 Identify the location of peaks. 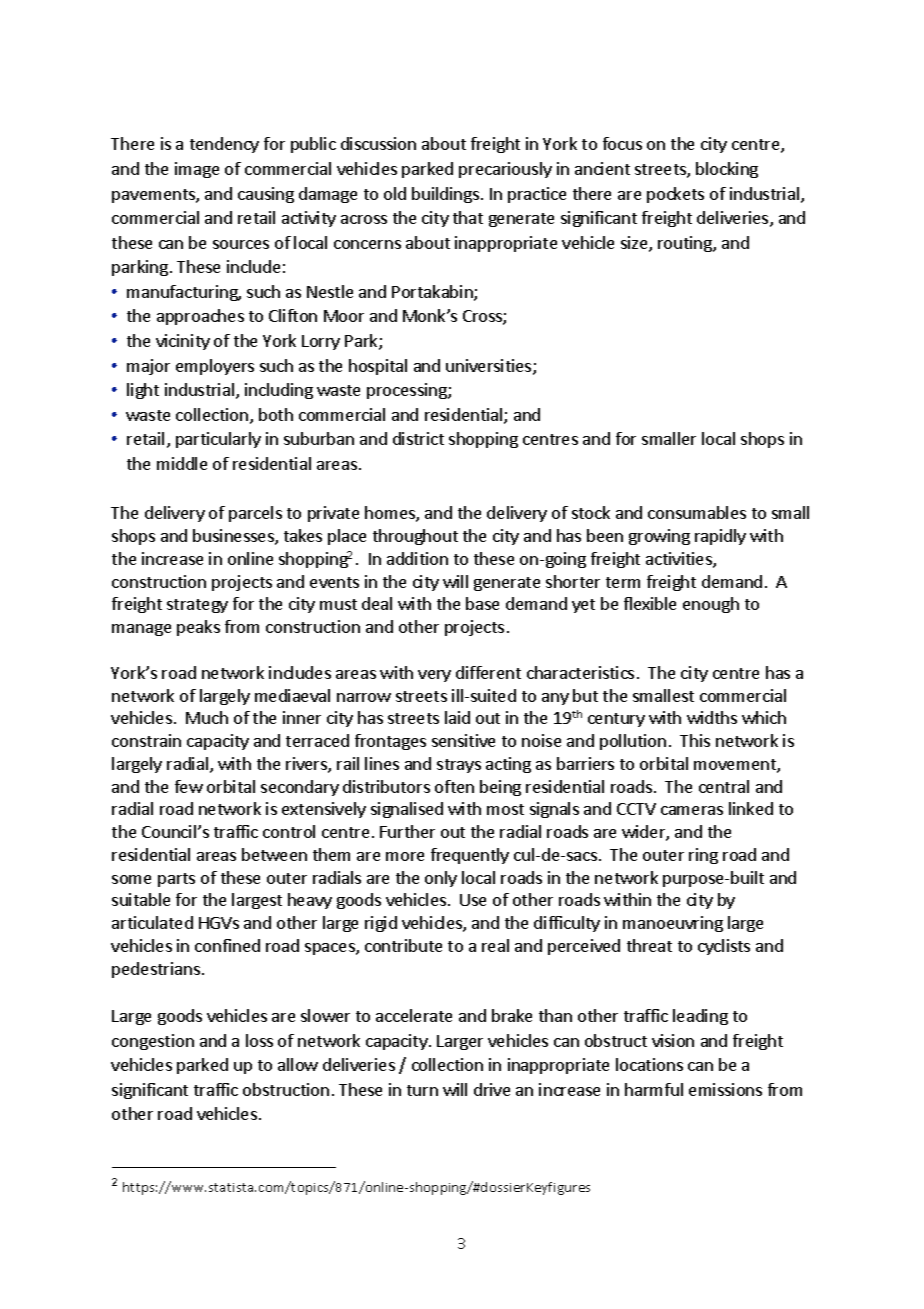
(198, 628).
